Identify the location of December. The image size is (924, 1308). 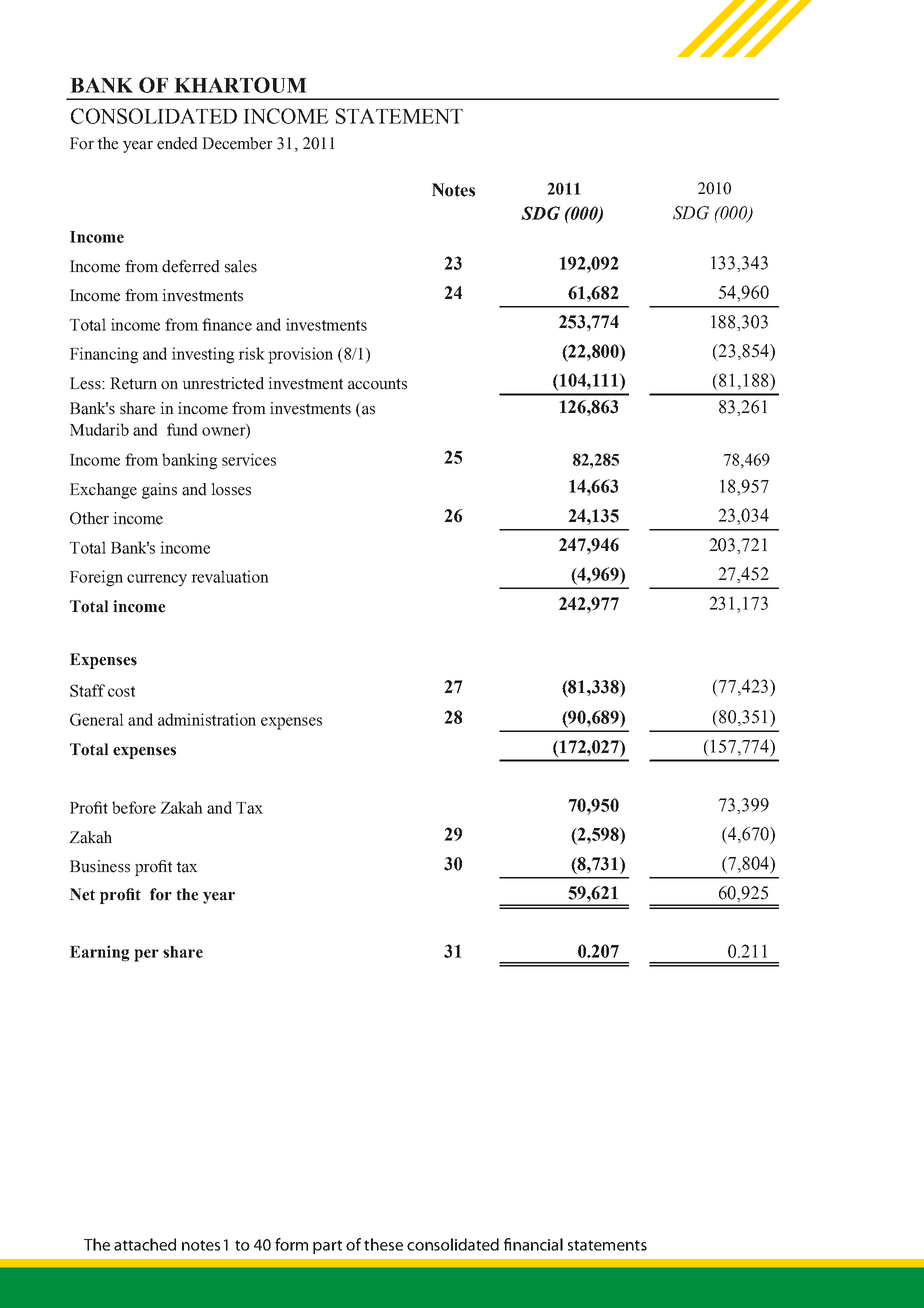
(237, 143).
